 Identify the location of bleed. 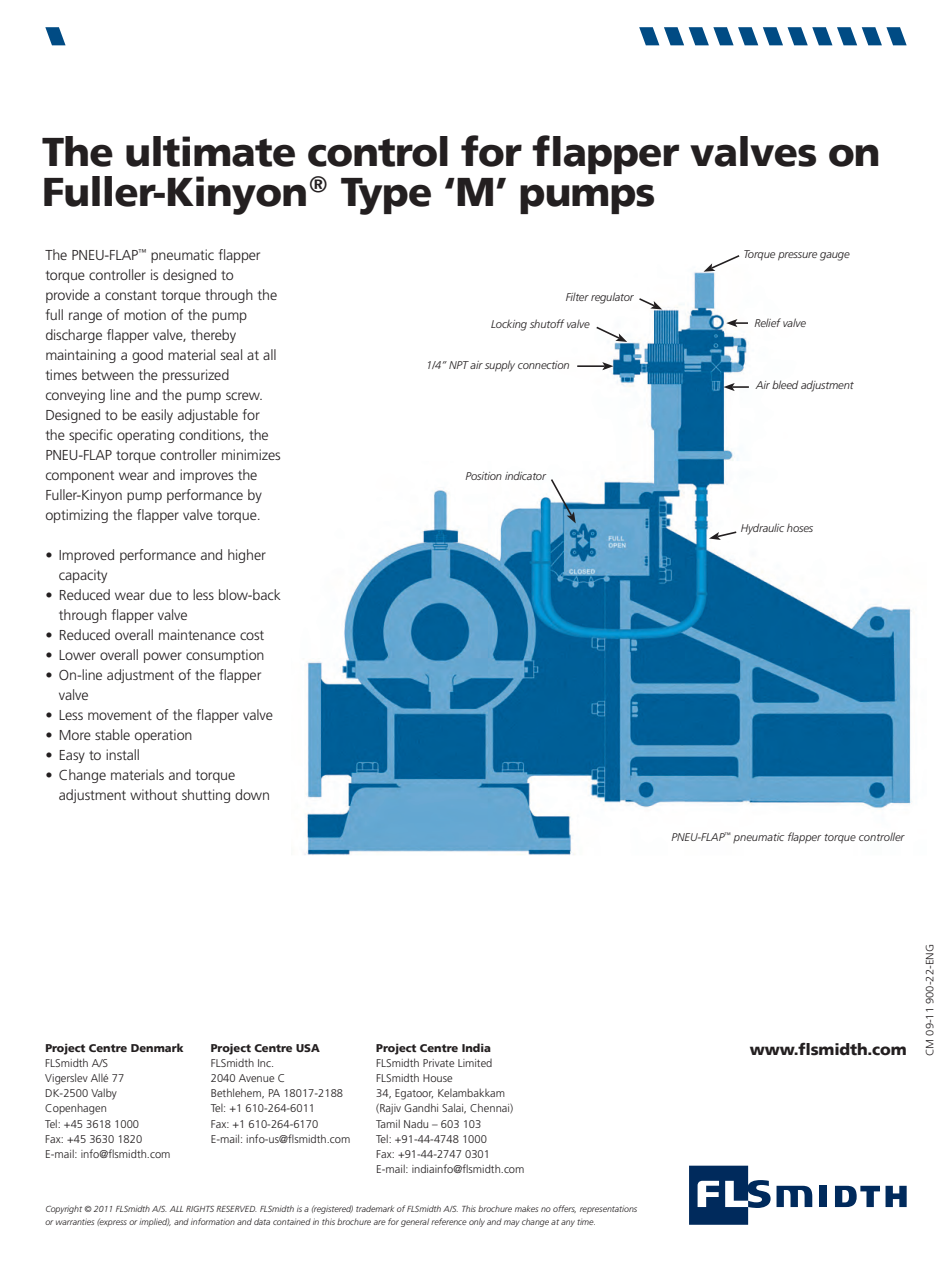
(785, 384).
